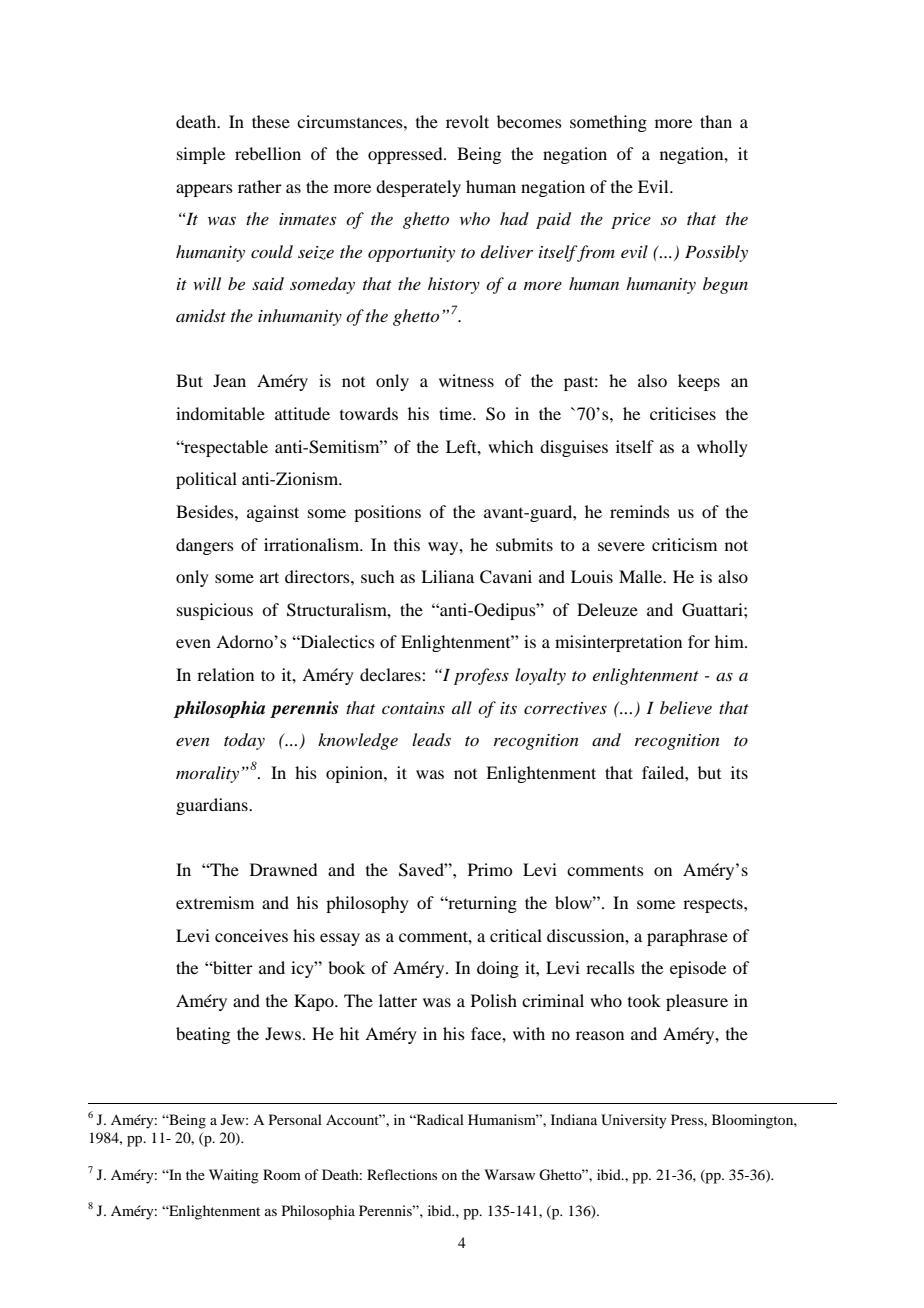  What do you see at coordinates (273, 513) in the screenshot?
I see `against` at bounding box center [273, 513].
